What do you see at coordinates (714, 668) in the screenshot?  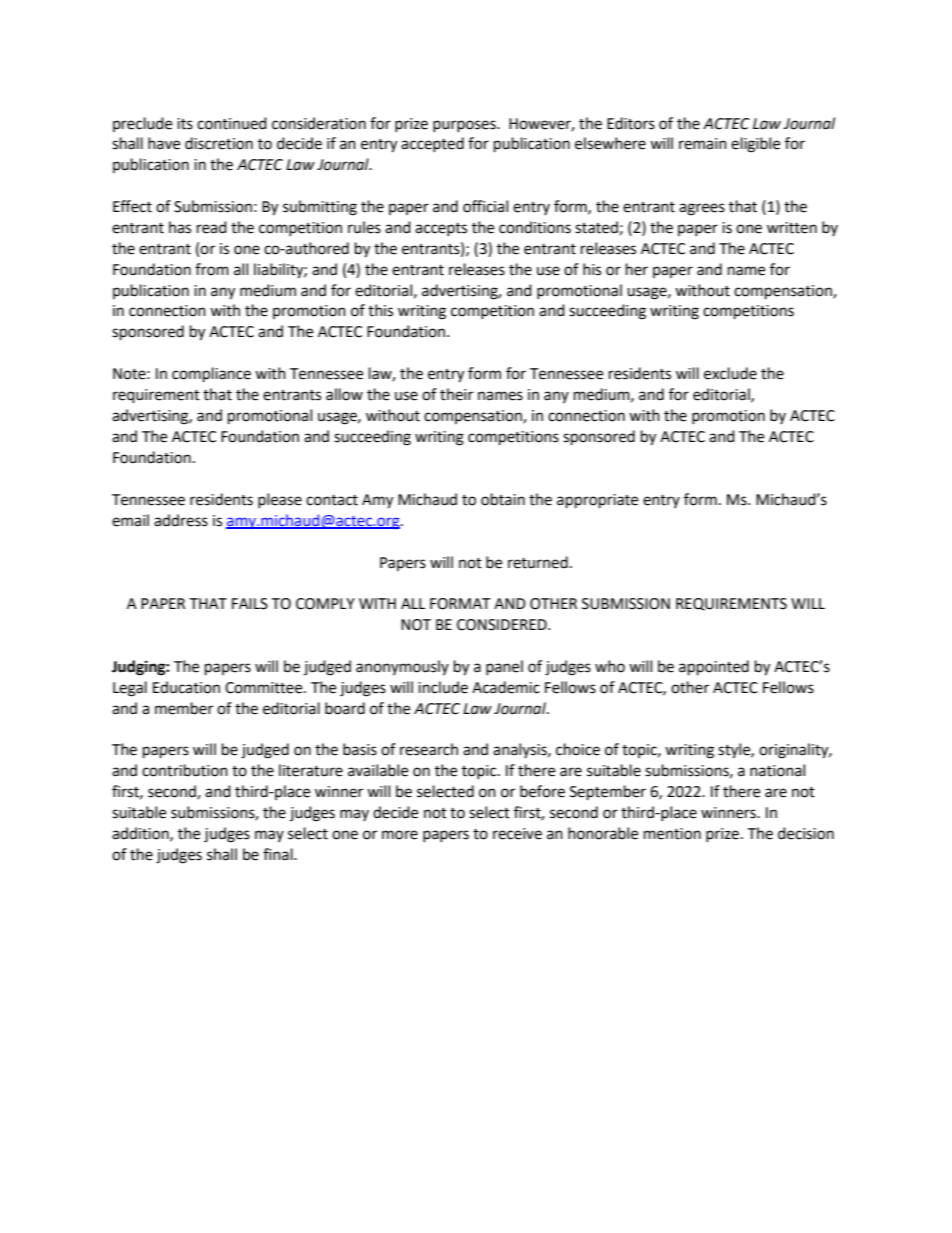 I see `appointed` at bounding box center [714, 668].
